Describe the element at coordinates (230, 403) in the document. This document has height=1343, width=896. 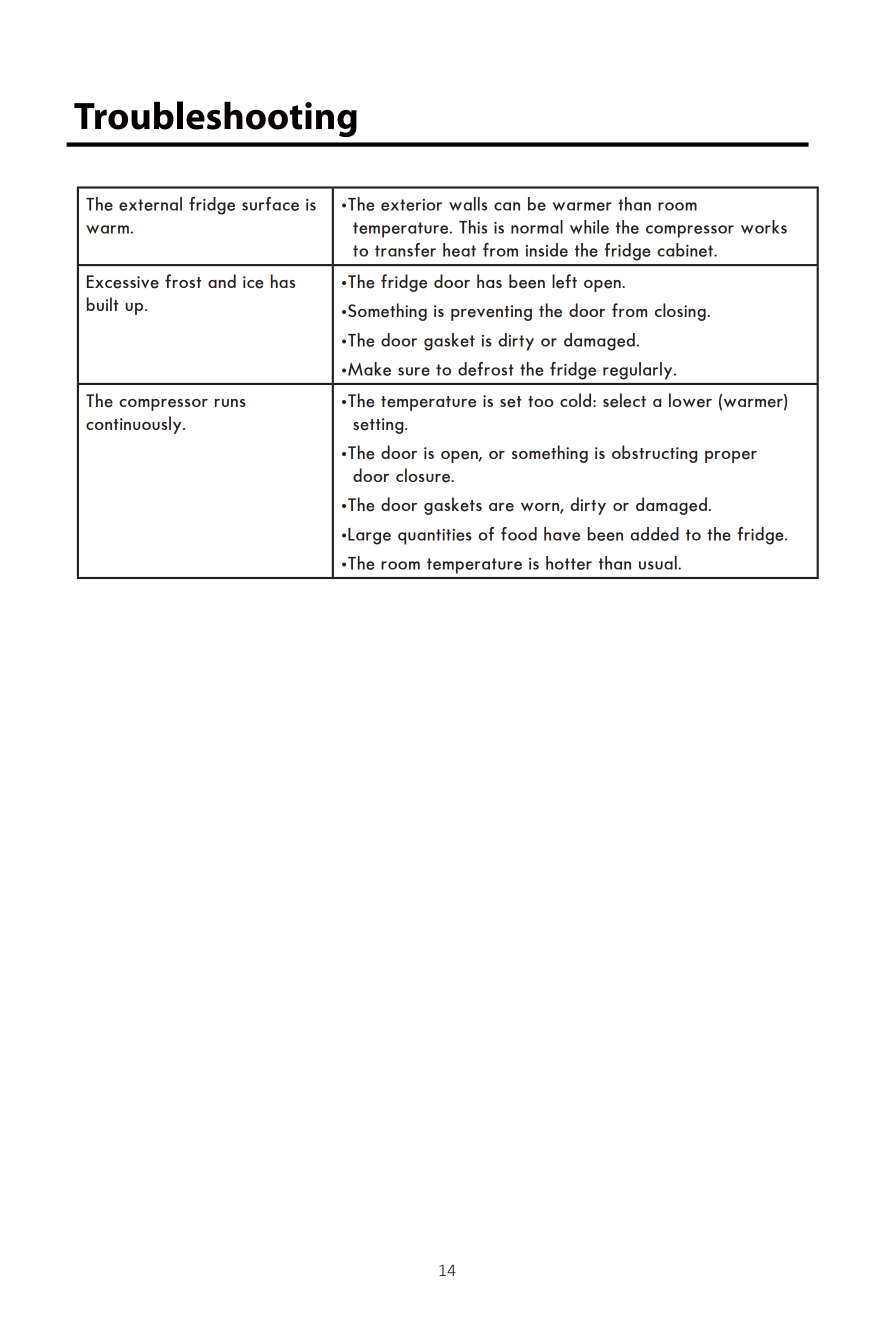
I see `runs` at that location.
